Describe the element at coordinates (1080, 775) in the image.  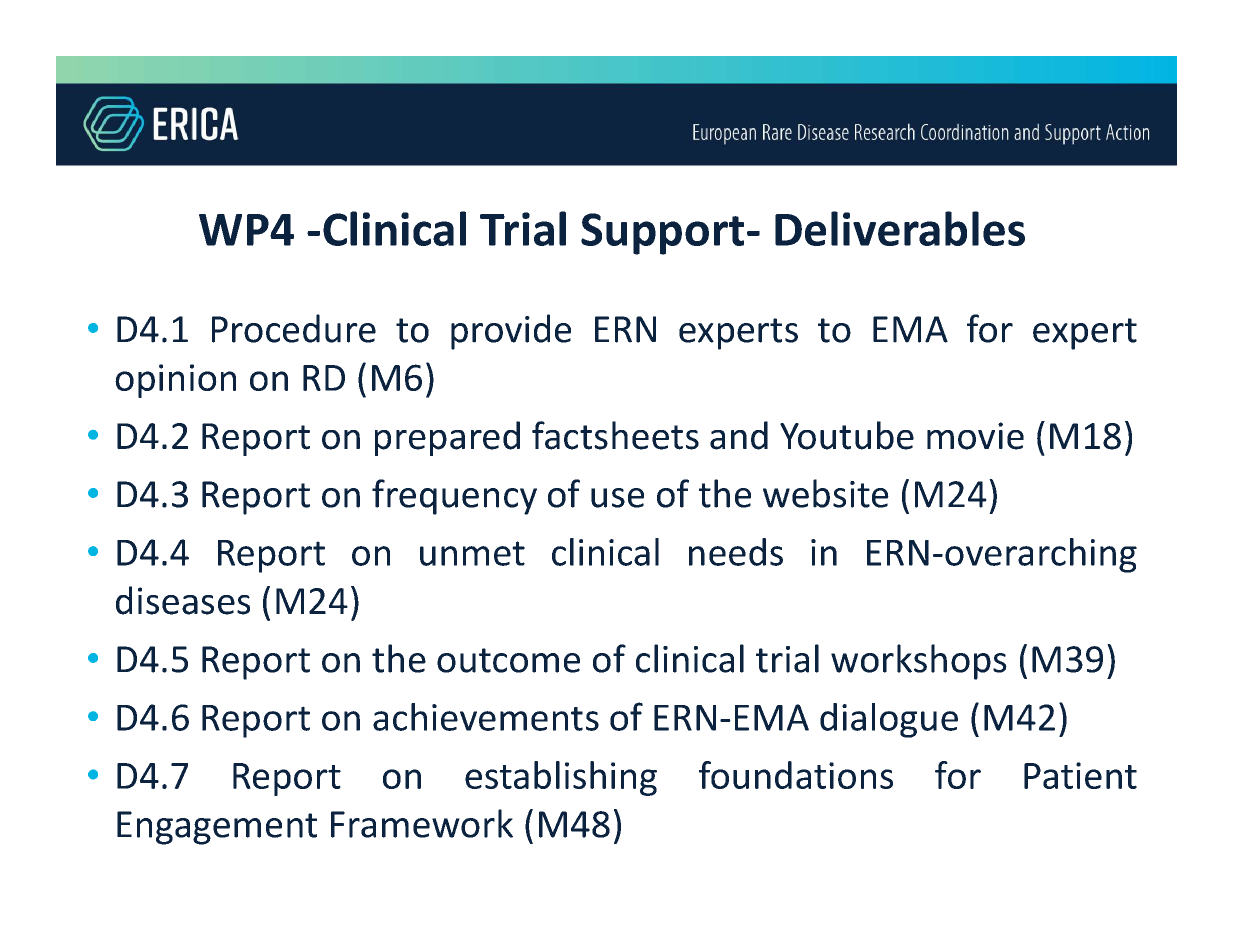
I see `Patient` at that location.
